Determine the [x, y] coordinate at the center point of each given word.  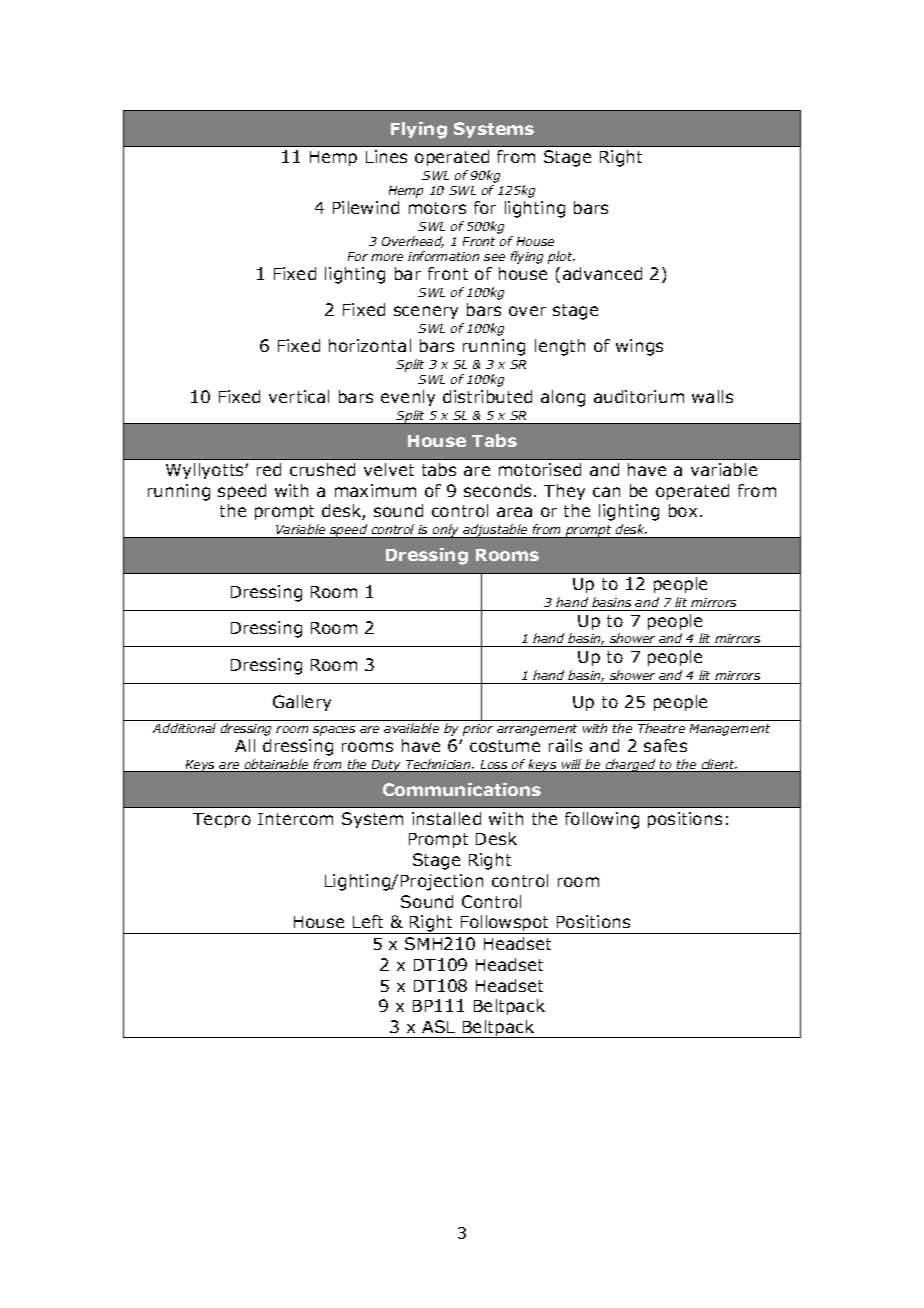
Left [368, 921]
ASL [438, 1026]
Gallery [302, 703]
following [602, 820]
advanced [602, 273]
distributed [487, 396]
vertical [299, 396]
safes [665, 745]
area [514, 512]
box [683, 510]
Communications [462, 789]
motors [437, 208]
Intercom [295, 819]
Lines [386, 156]
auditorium [639, 396]
